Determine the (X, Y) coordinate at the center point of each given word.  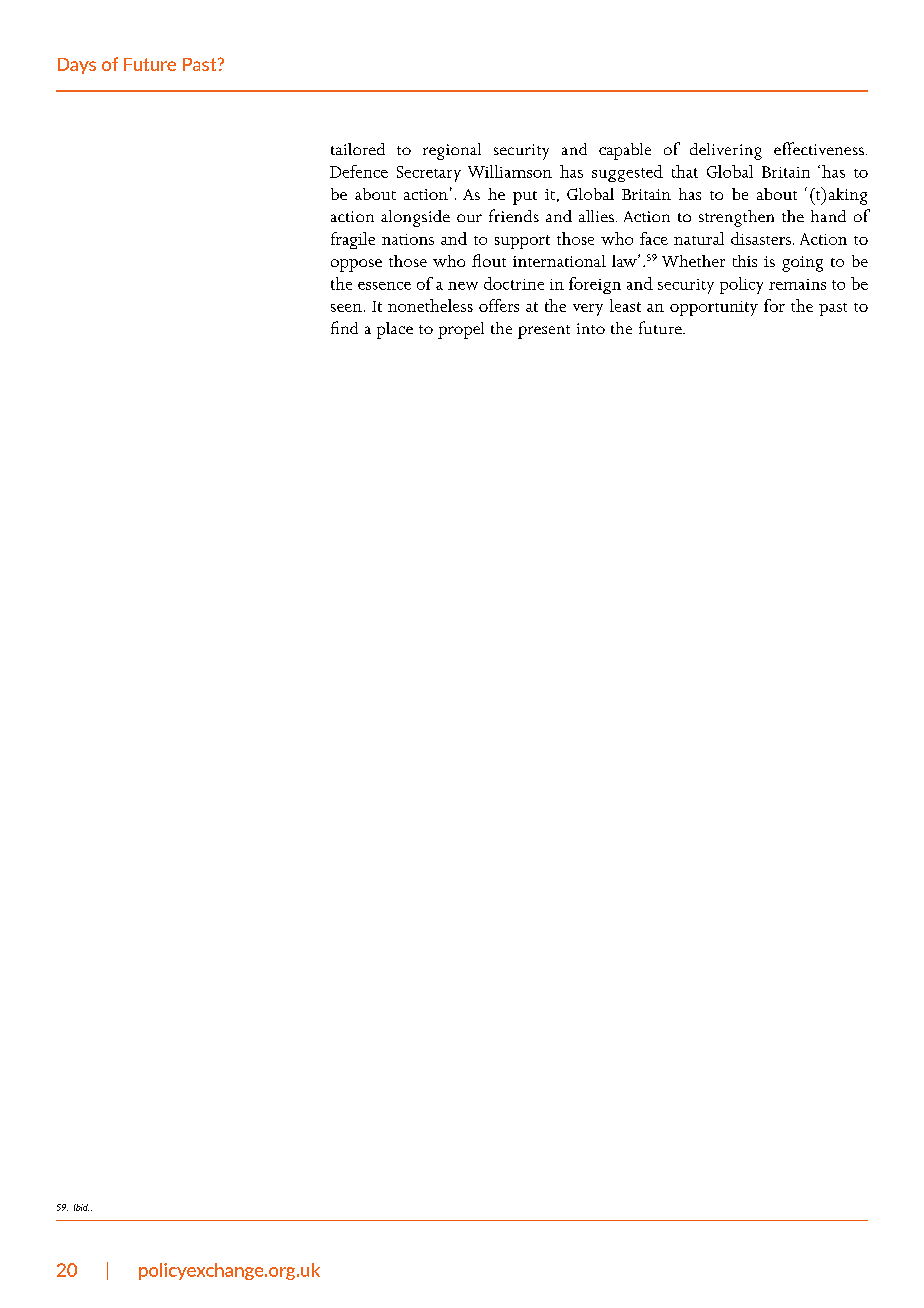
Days (77, 66)
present (544, 332)
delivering (726, 151)
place (395, 330)
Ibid (81, 1207)
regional (452, 151)
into (591, 328)
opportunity (714, 308)
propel (461, 330)
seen (346, 308)
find (344, 327)
